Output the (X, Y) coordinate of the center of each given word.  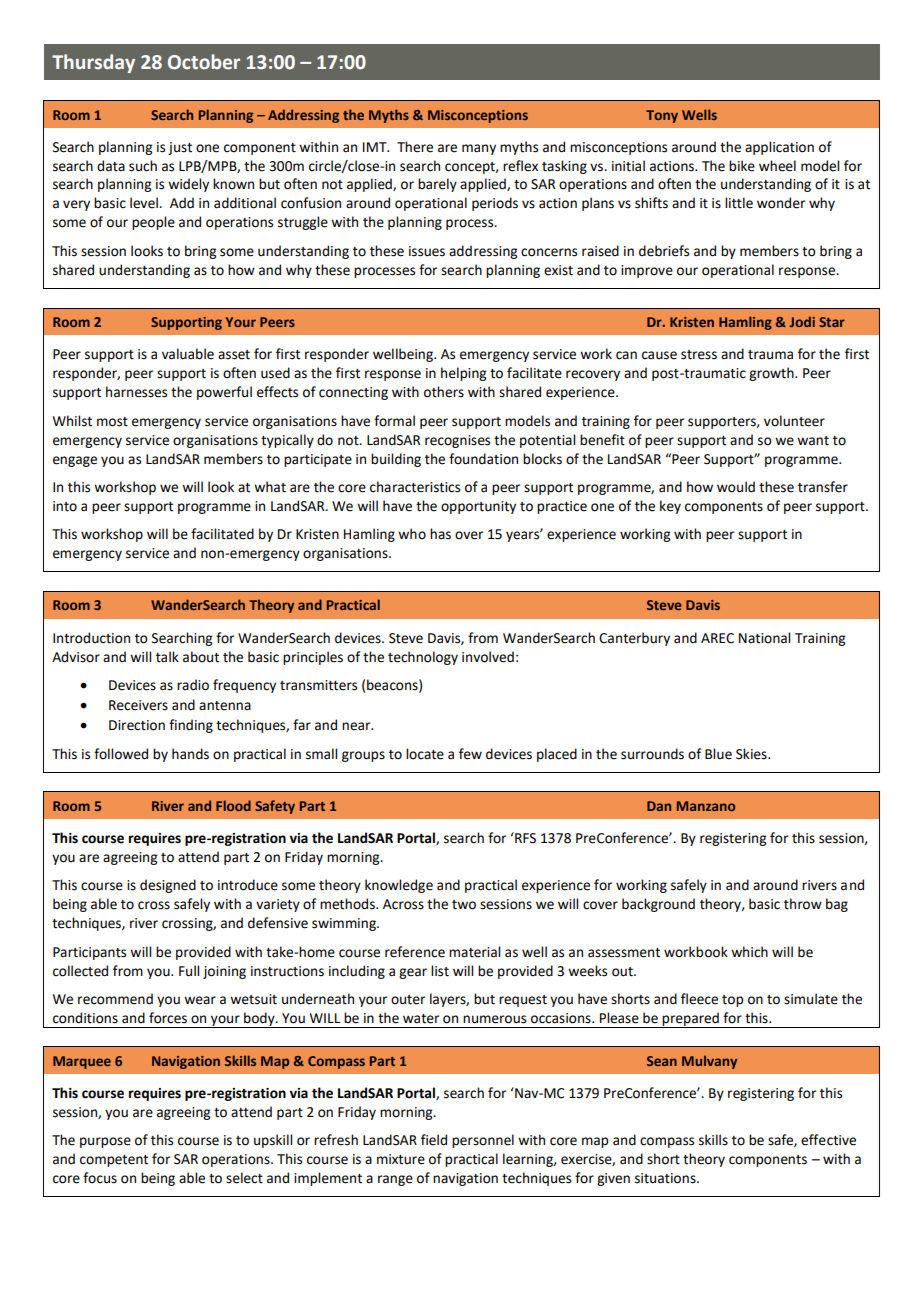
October (204, 62)
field (434, 1140)
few (470, 754)
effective (828, 1140)
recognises (457, 441)
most (112, 422)
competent (114, 1161)
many (479, 149)
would (736, 487)
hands (190, 754)
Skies (752, 754)
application (779, 148)
